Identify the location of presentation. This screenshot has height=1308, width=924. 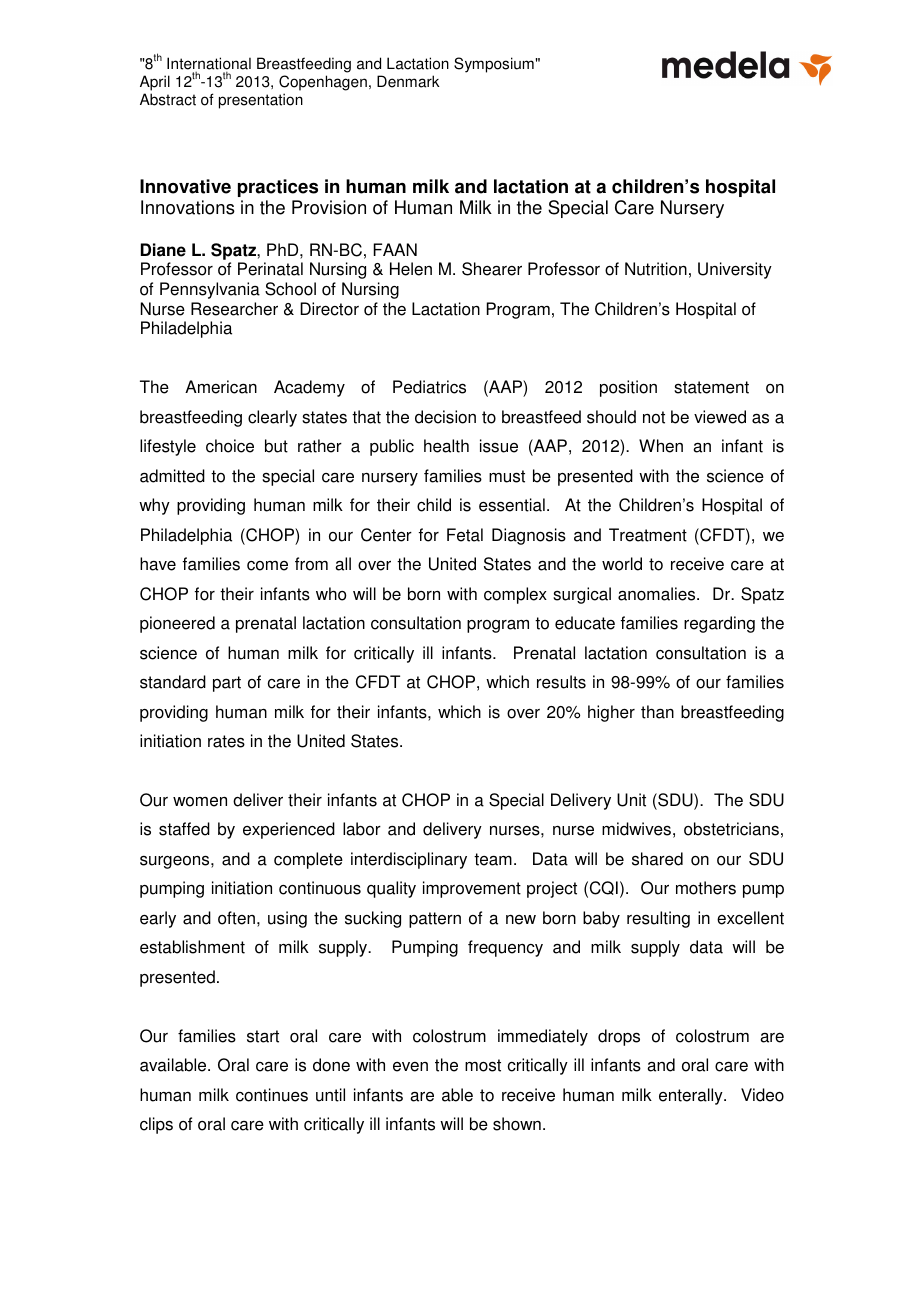
(261, 101).
